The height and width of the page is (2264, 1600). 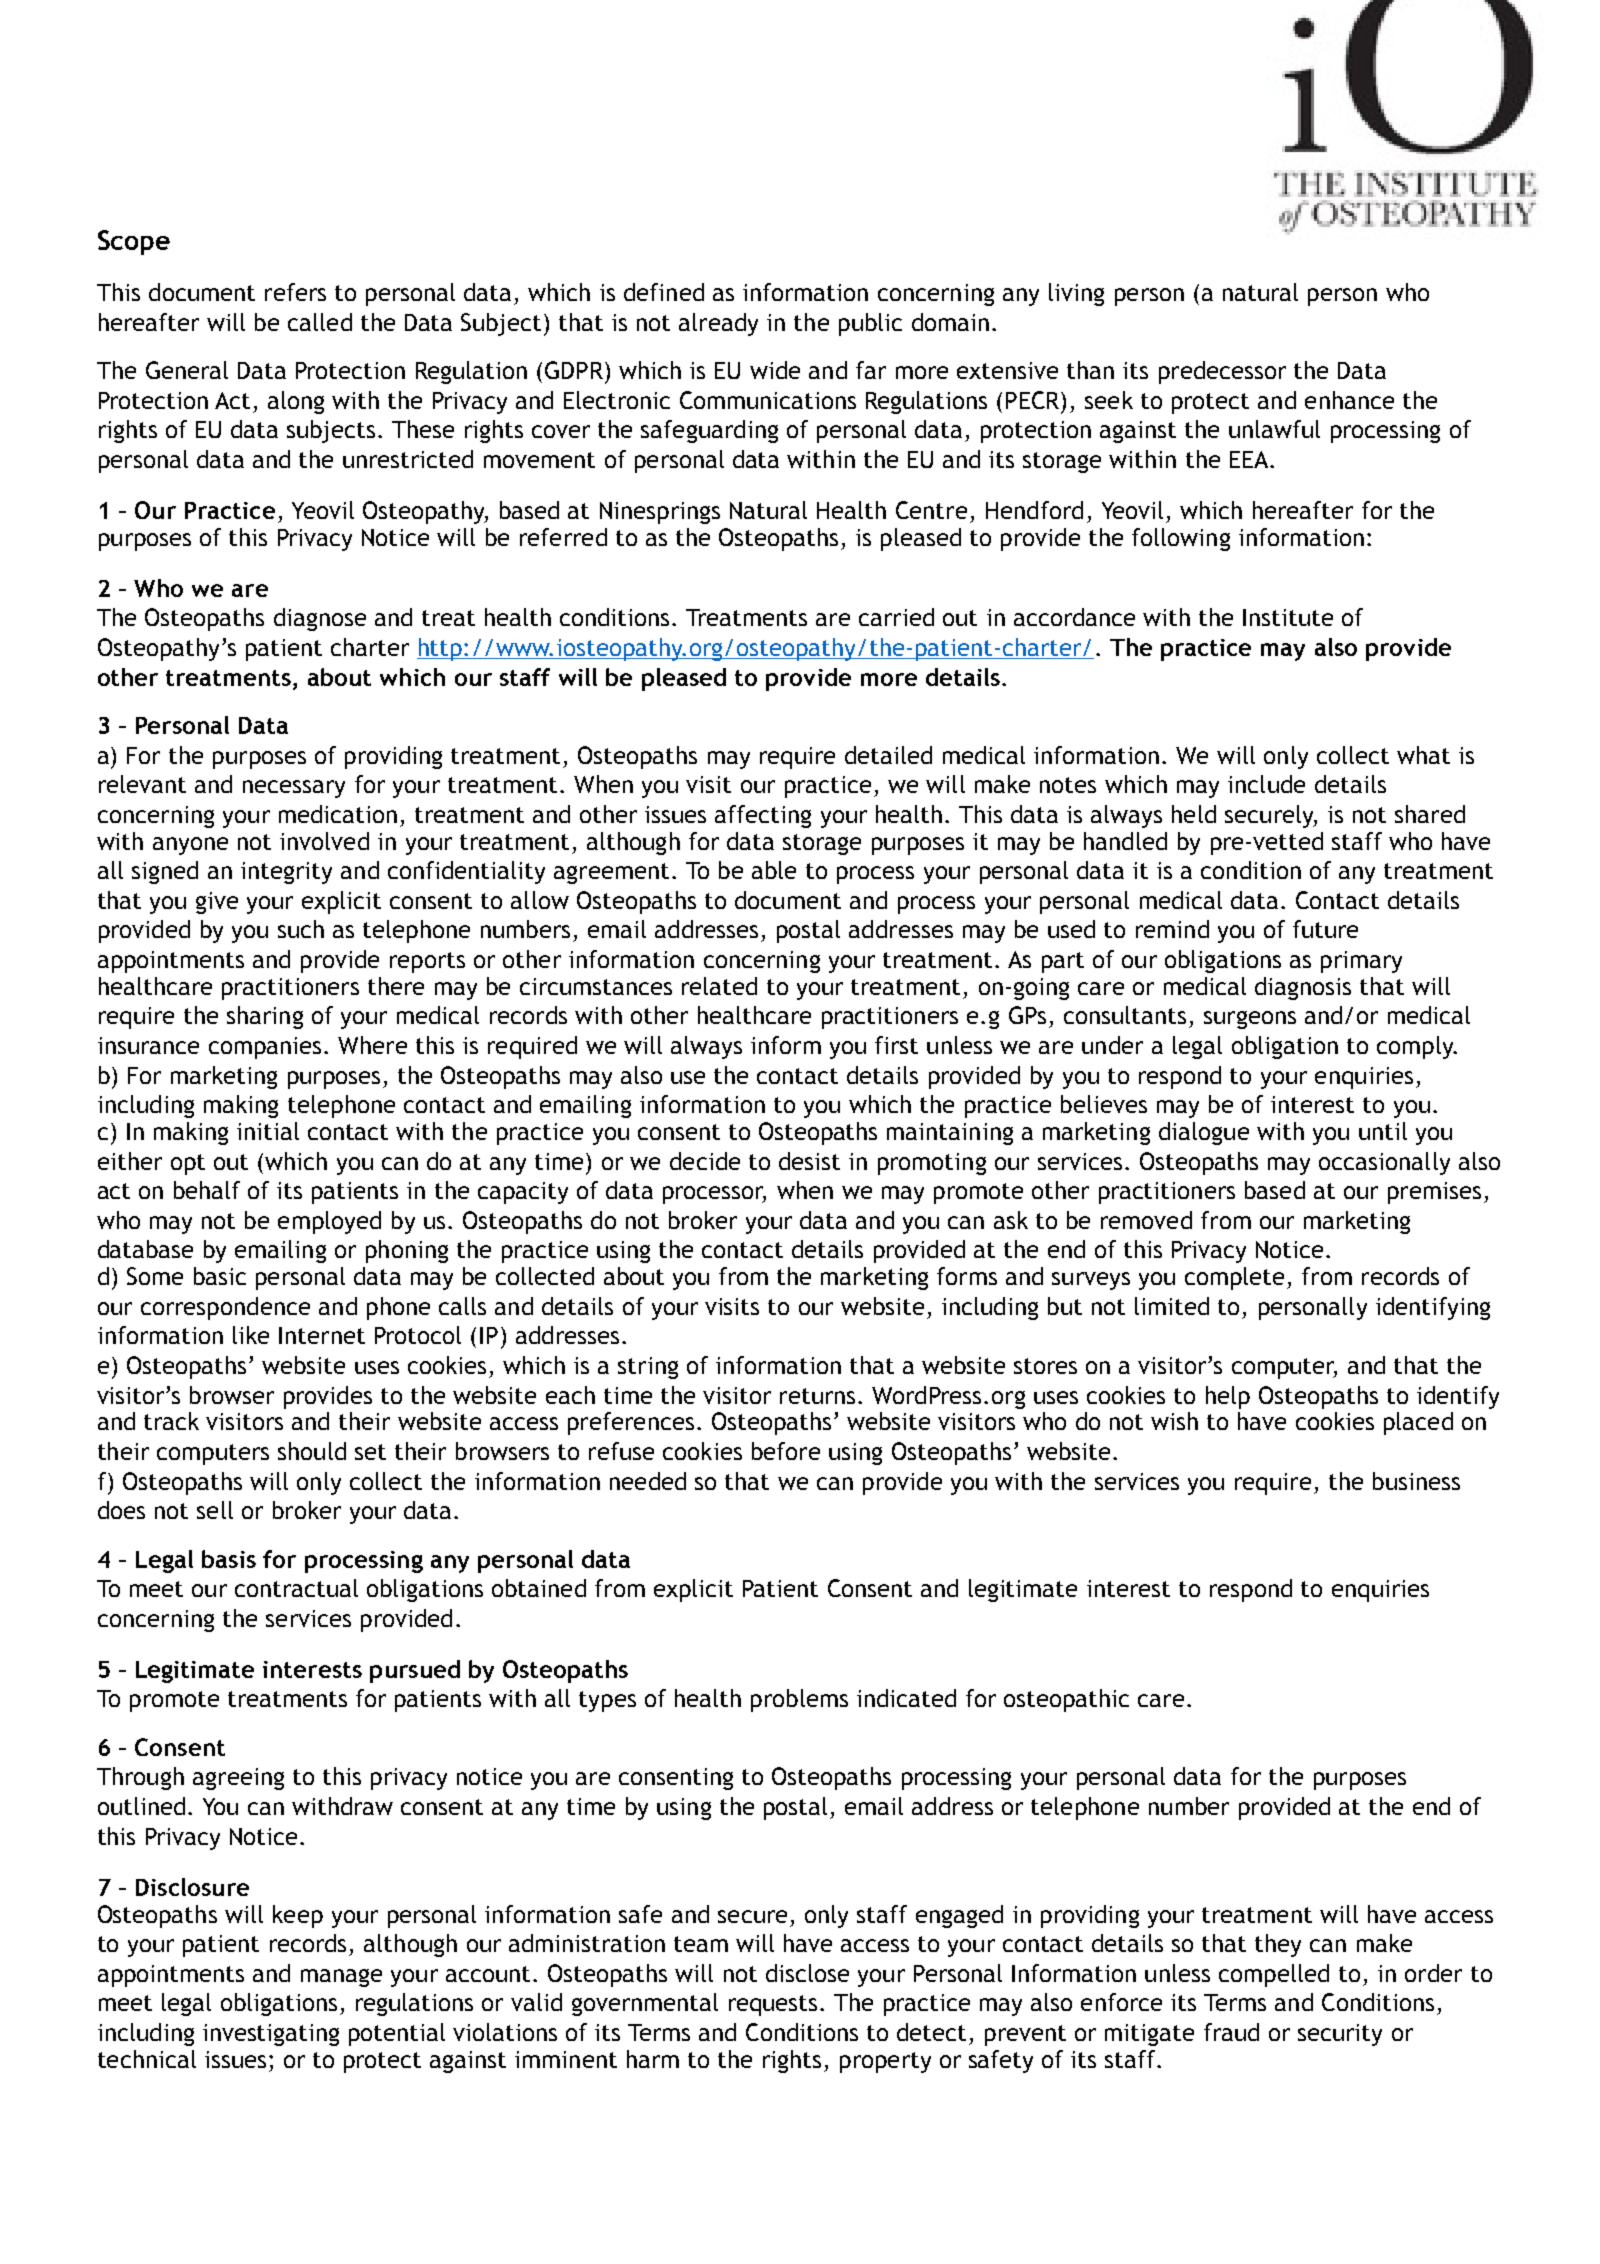 I want to click on initial, so click(x=268, y=1131).
